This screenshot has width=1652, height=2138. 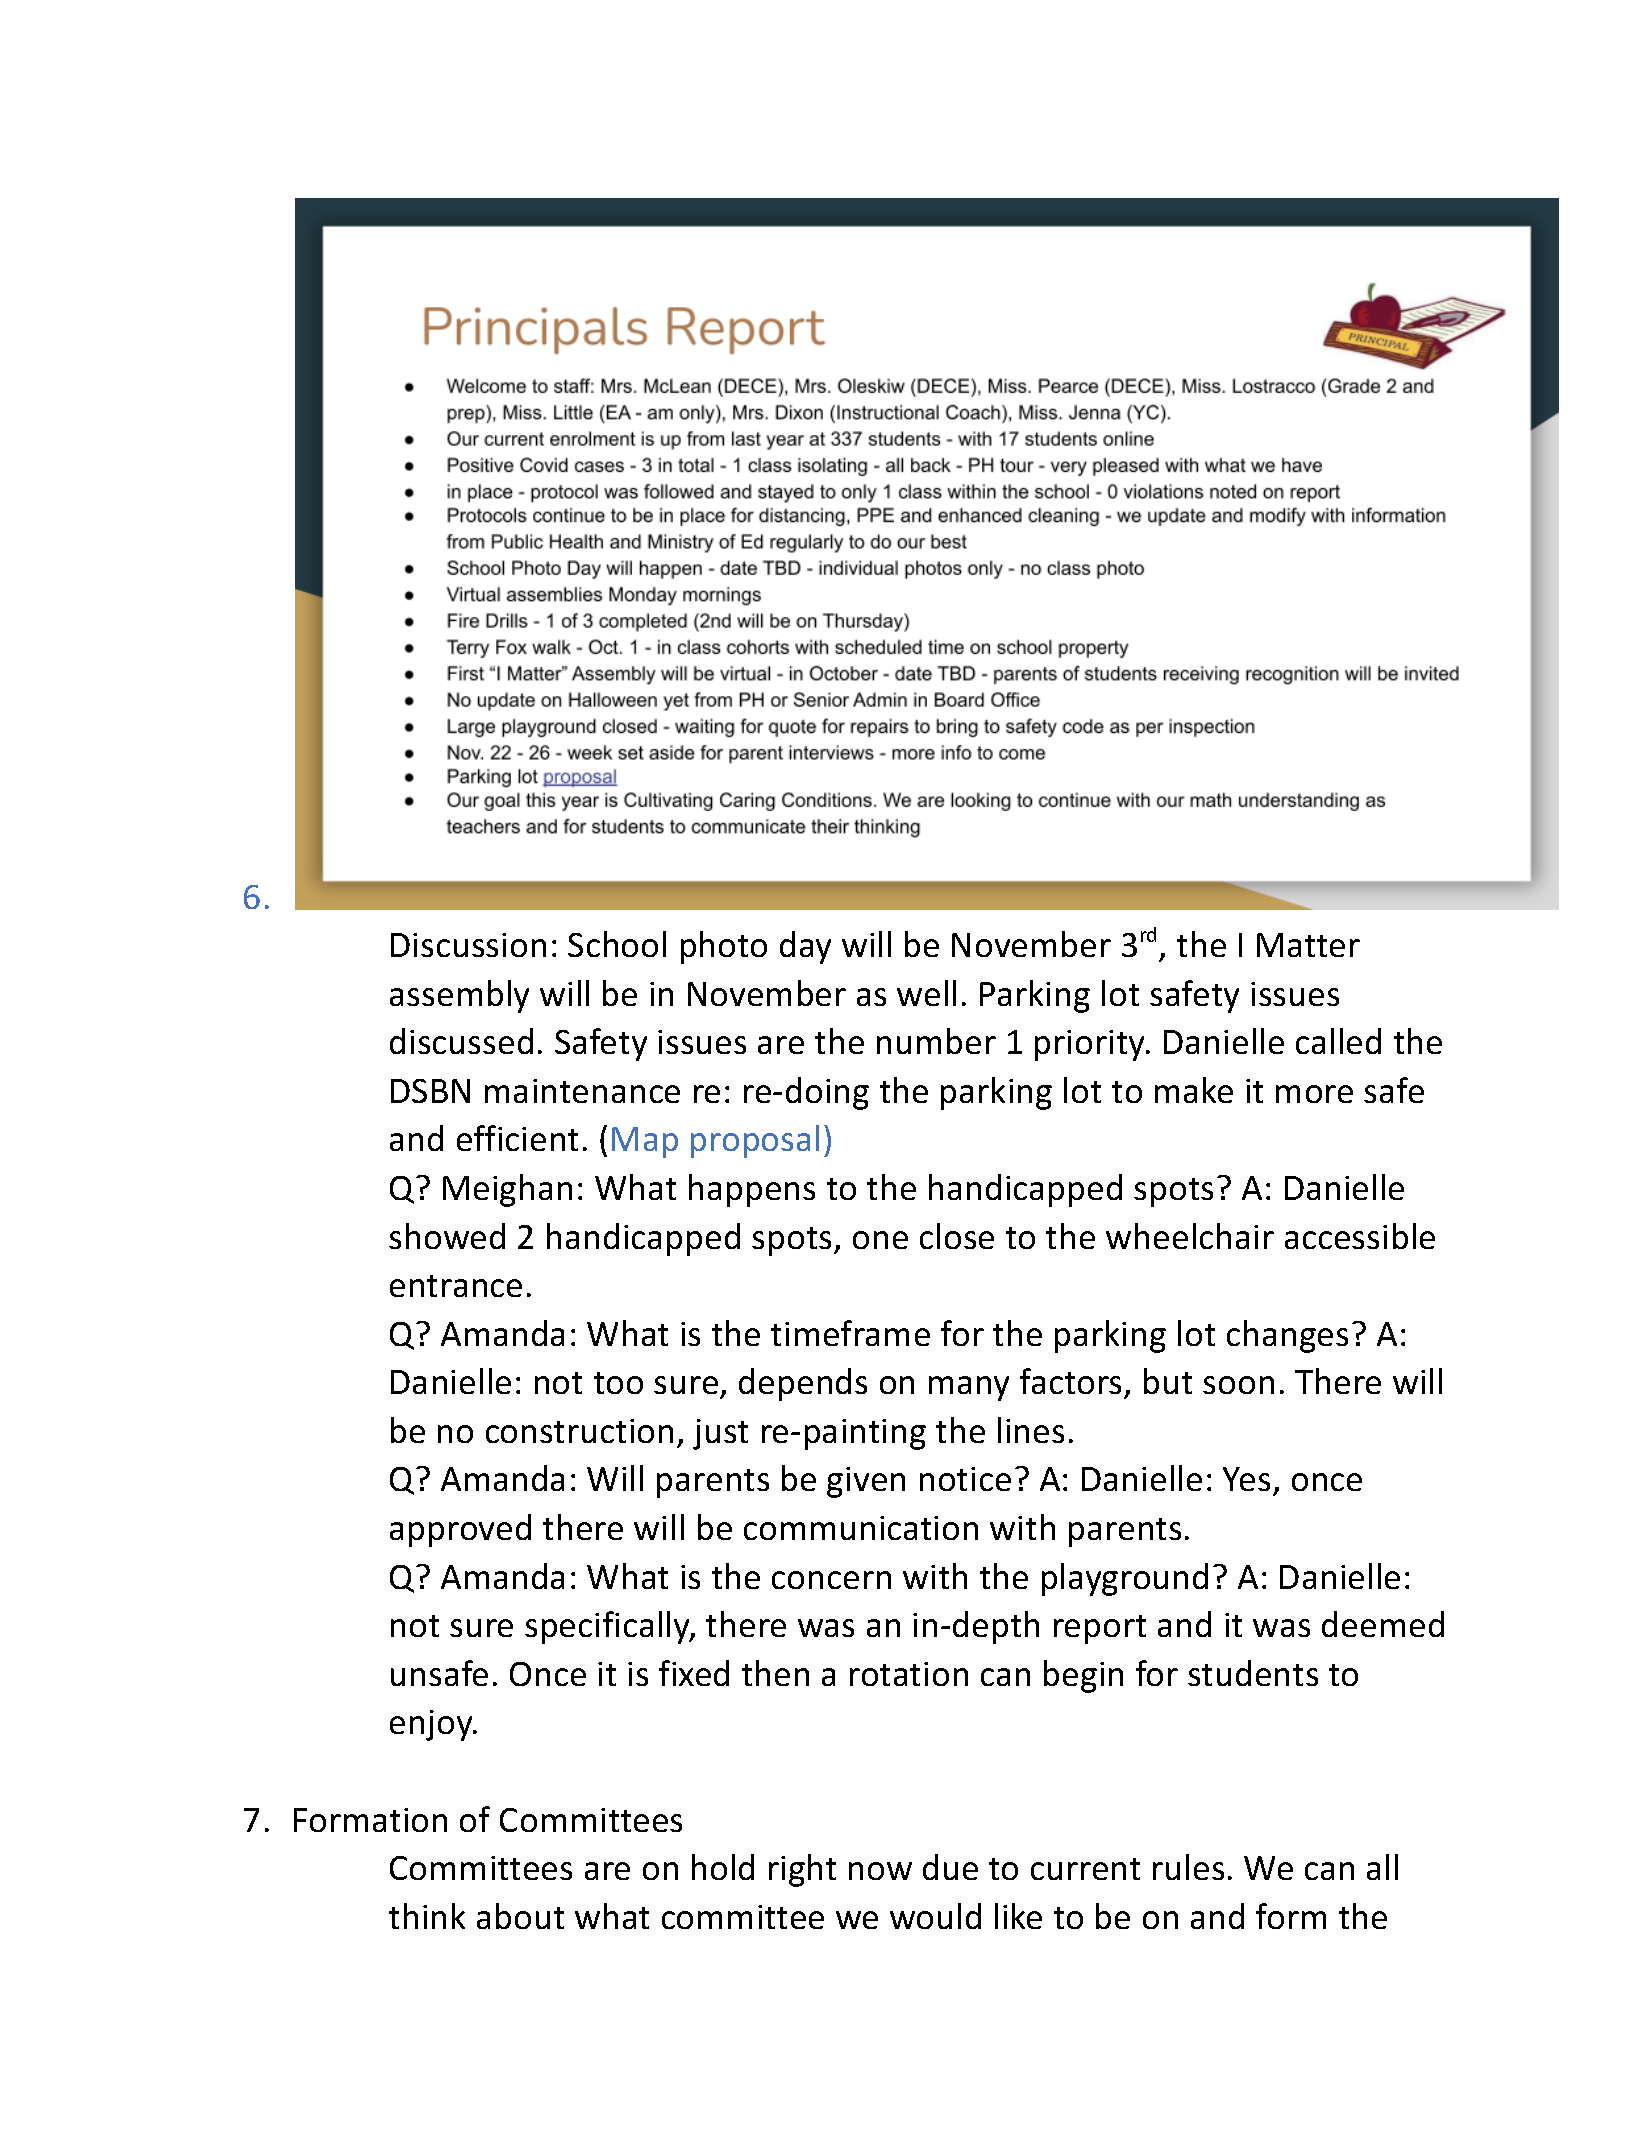 I want to click on about, so click(x=520, y=1916).
